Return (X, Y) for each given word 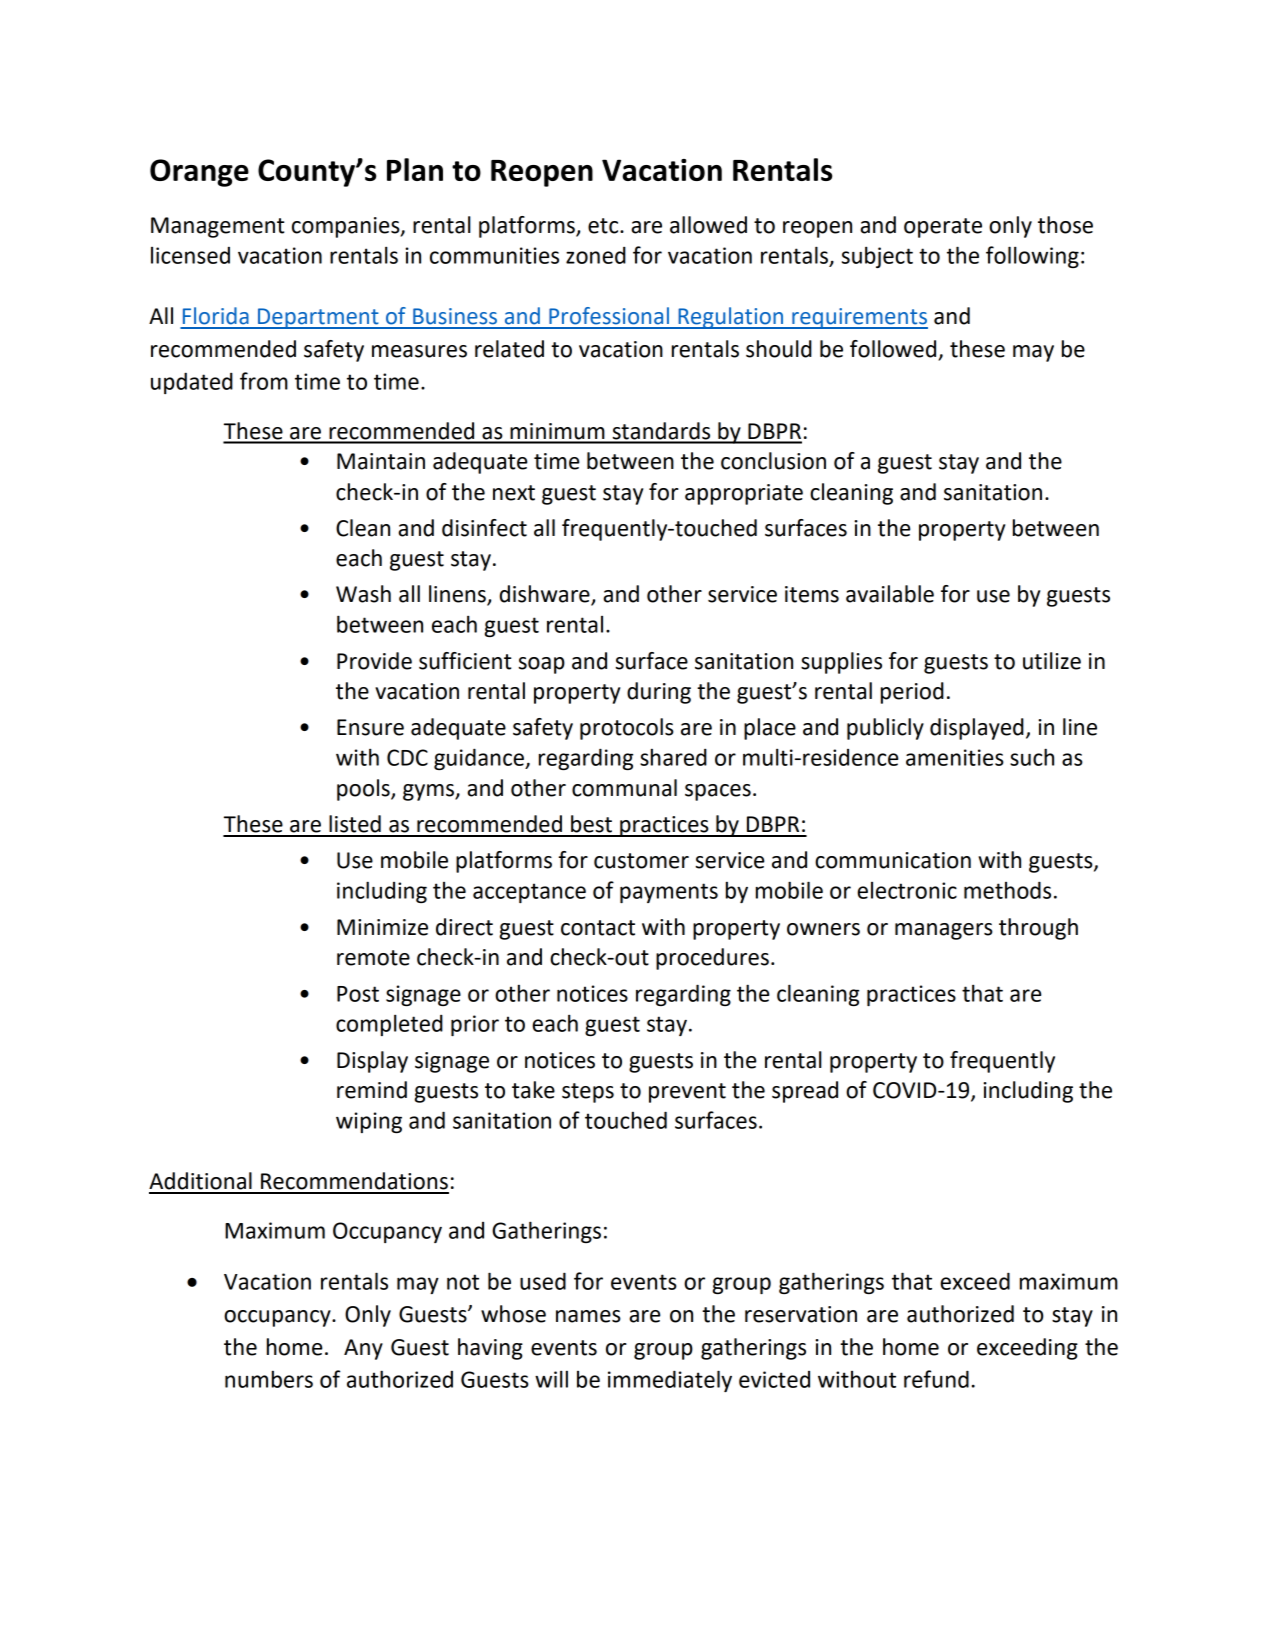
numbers (269, 1379)
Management (217, 227)
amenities (955, 757)
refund (936, 1379)
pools (364, 790)
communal (624, 788)
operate (943, 228)
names (588, 1316)
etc (604, 226)
